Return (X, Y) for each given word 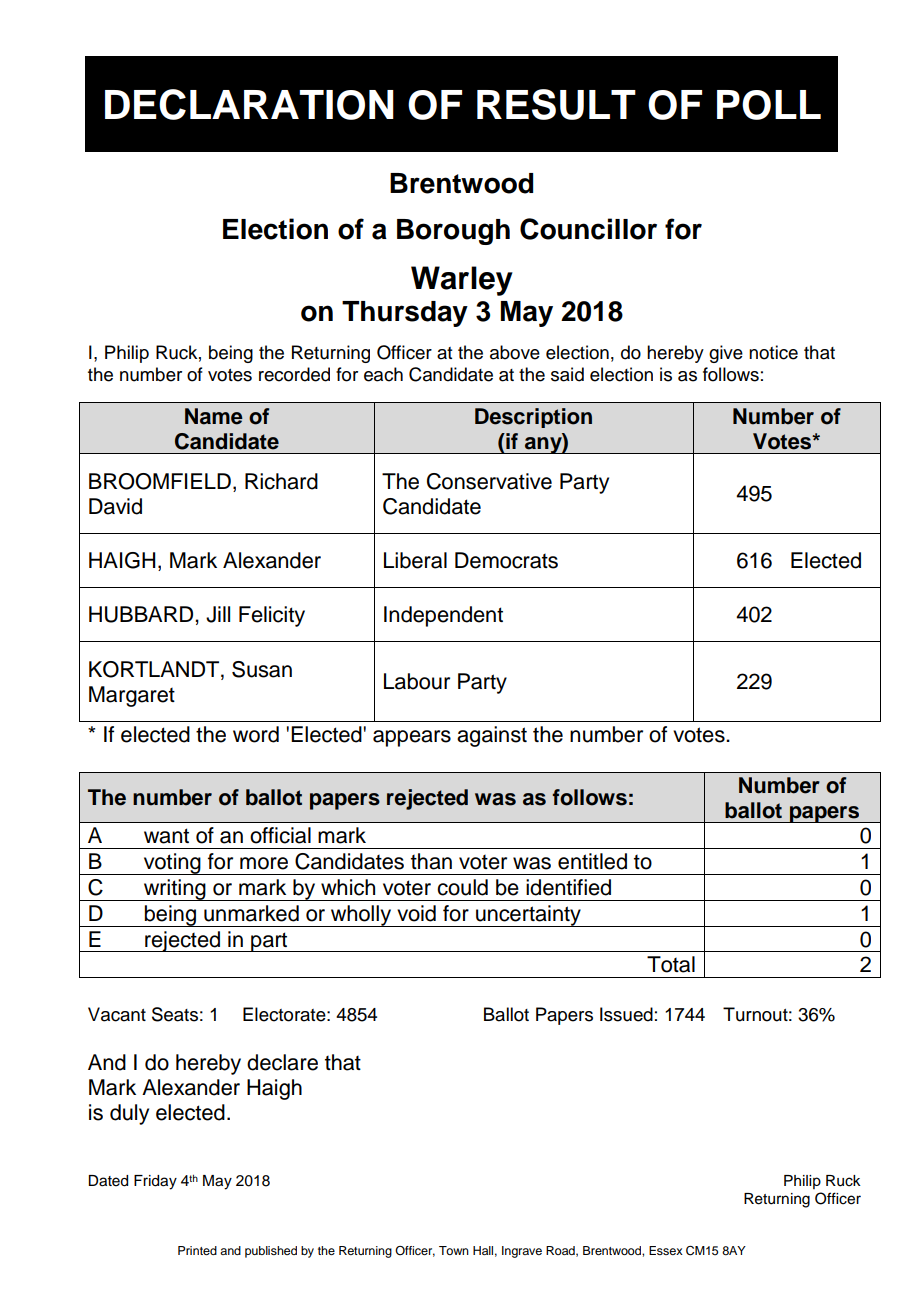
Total (671, 964)
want (166, 836)
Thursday (405, 314)
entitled (592, 861)
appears (412, 738)
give (726, 354)
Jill (218, 614)
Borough (453, 232)
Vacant (117, 1014)
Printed (197, 1250)
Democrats (506, 560)
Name (214, 416)
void (416, 913)
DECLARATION (249, 104)
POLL (769, 105)
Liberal (415, 560)
